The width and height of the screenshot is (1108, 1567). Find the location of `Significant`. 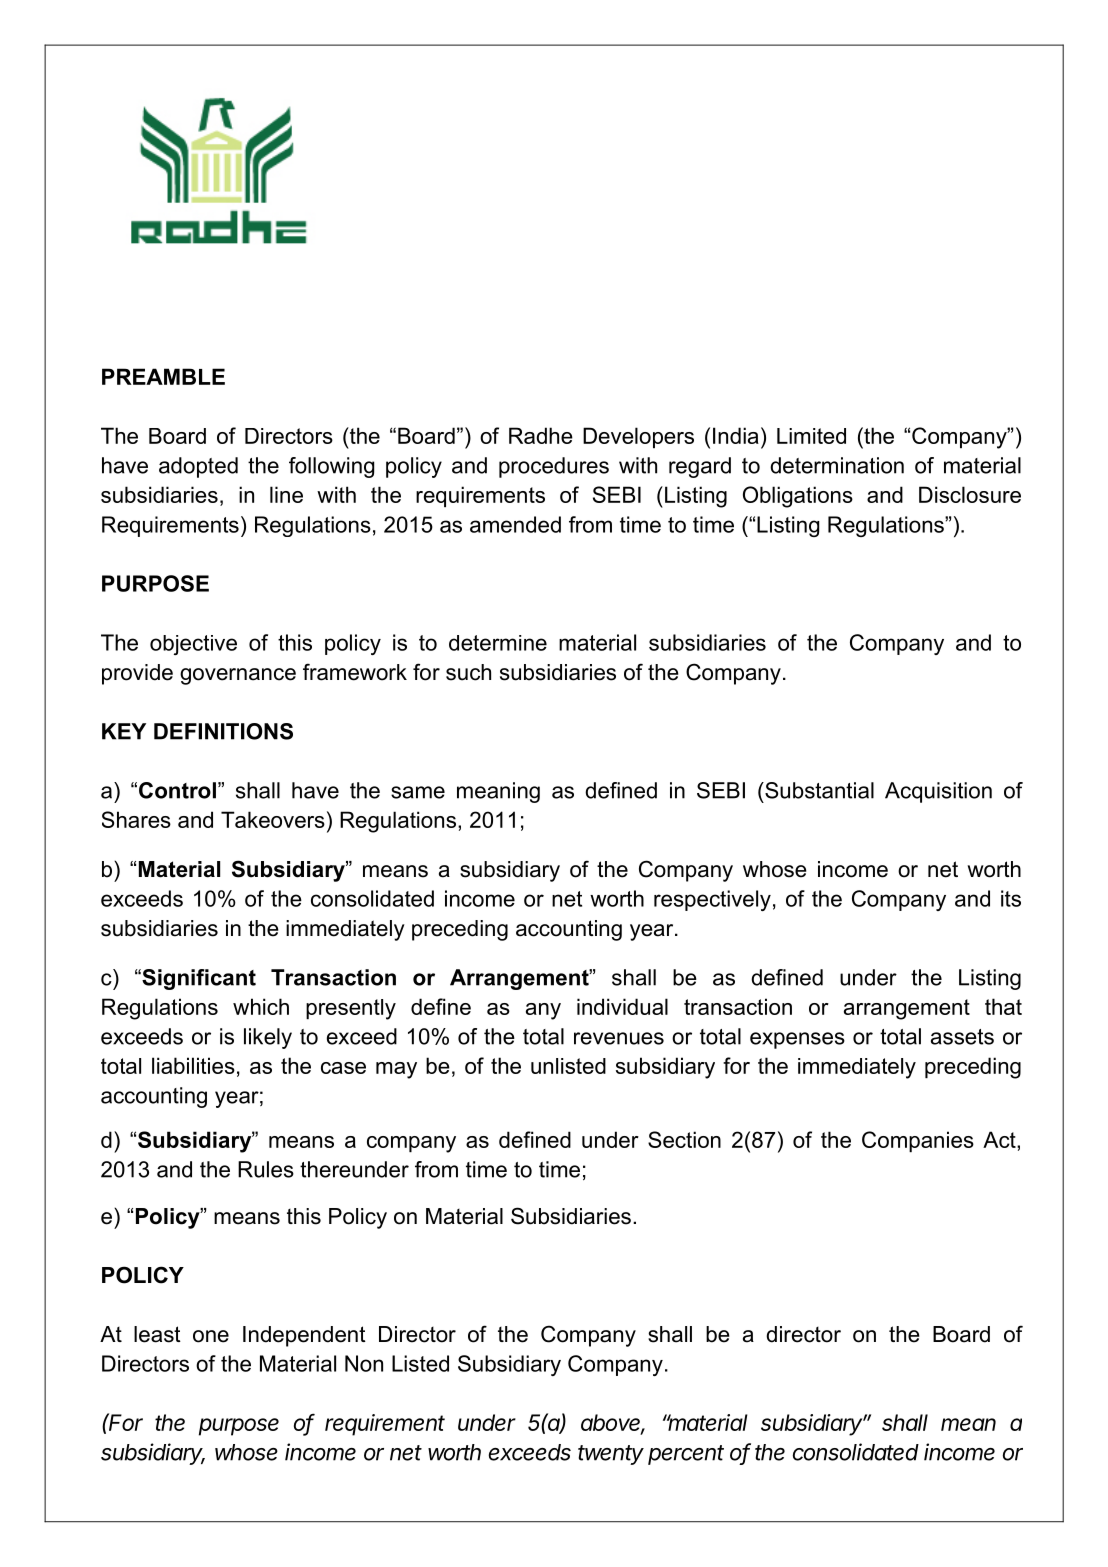

Significant is located at coordinates (198, 979).
